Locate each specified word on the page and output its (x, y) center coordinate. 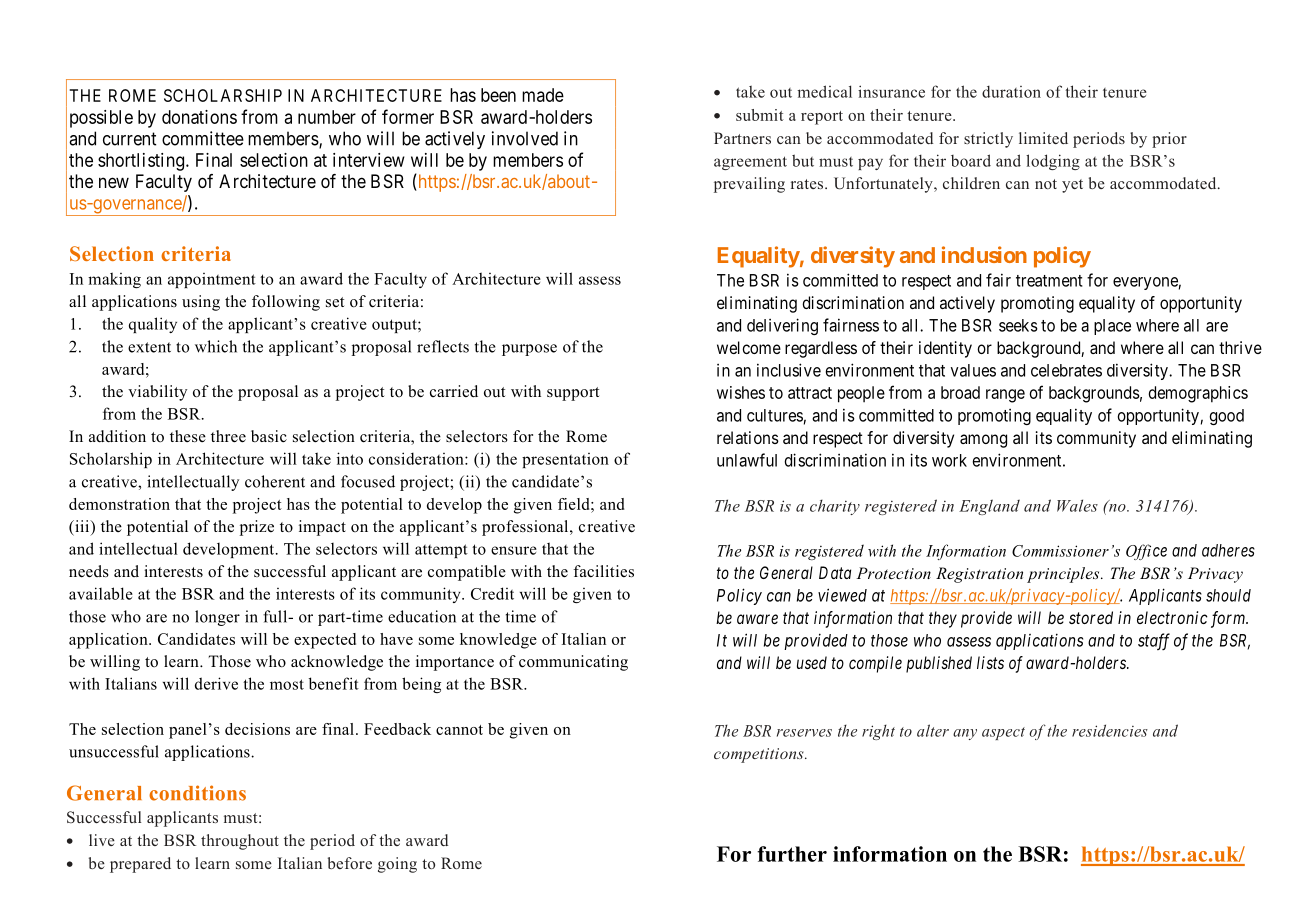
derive (216, 683)
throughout (240, 842)
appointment (212, 280)
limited (1043, 138)
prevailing (749, 185)
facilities (603, 571)
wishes (741, 392)
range (1005, 396)
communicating (573, 663)
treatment (1049, 281)
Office (1146, 552)
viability (157, 393)
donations (199, 117)
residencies (1110, 730)
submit (760, 115)
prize (257, 528)
